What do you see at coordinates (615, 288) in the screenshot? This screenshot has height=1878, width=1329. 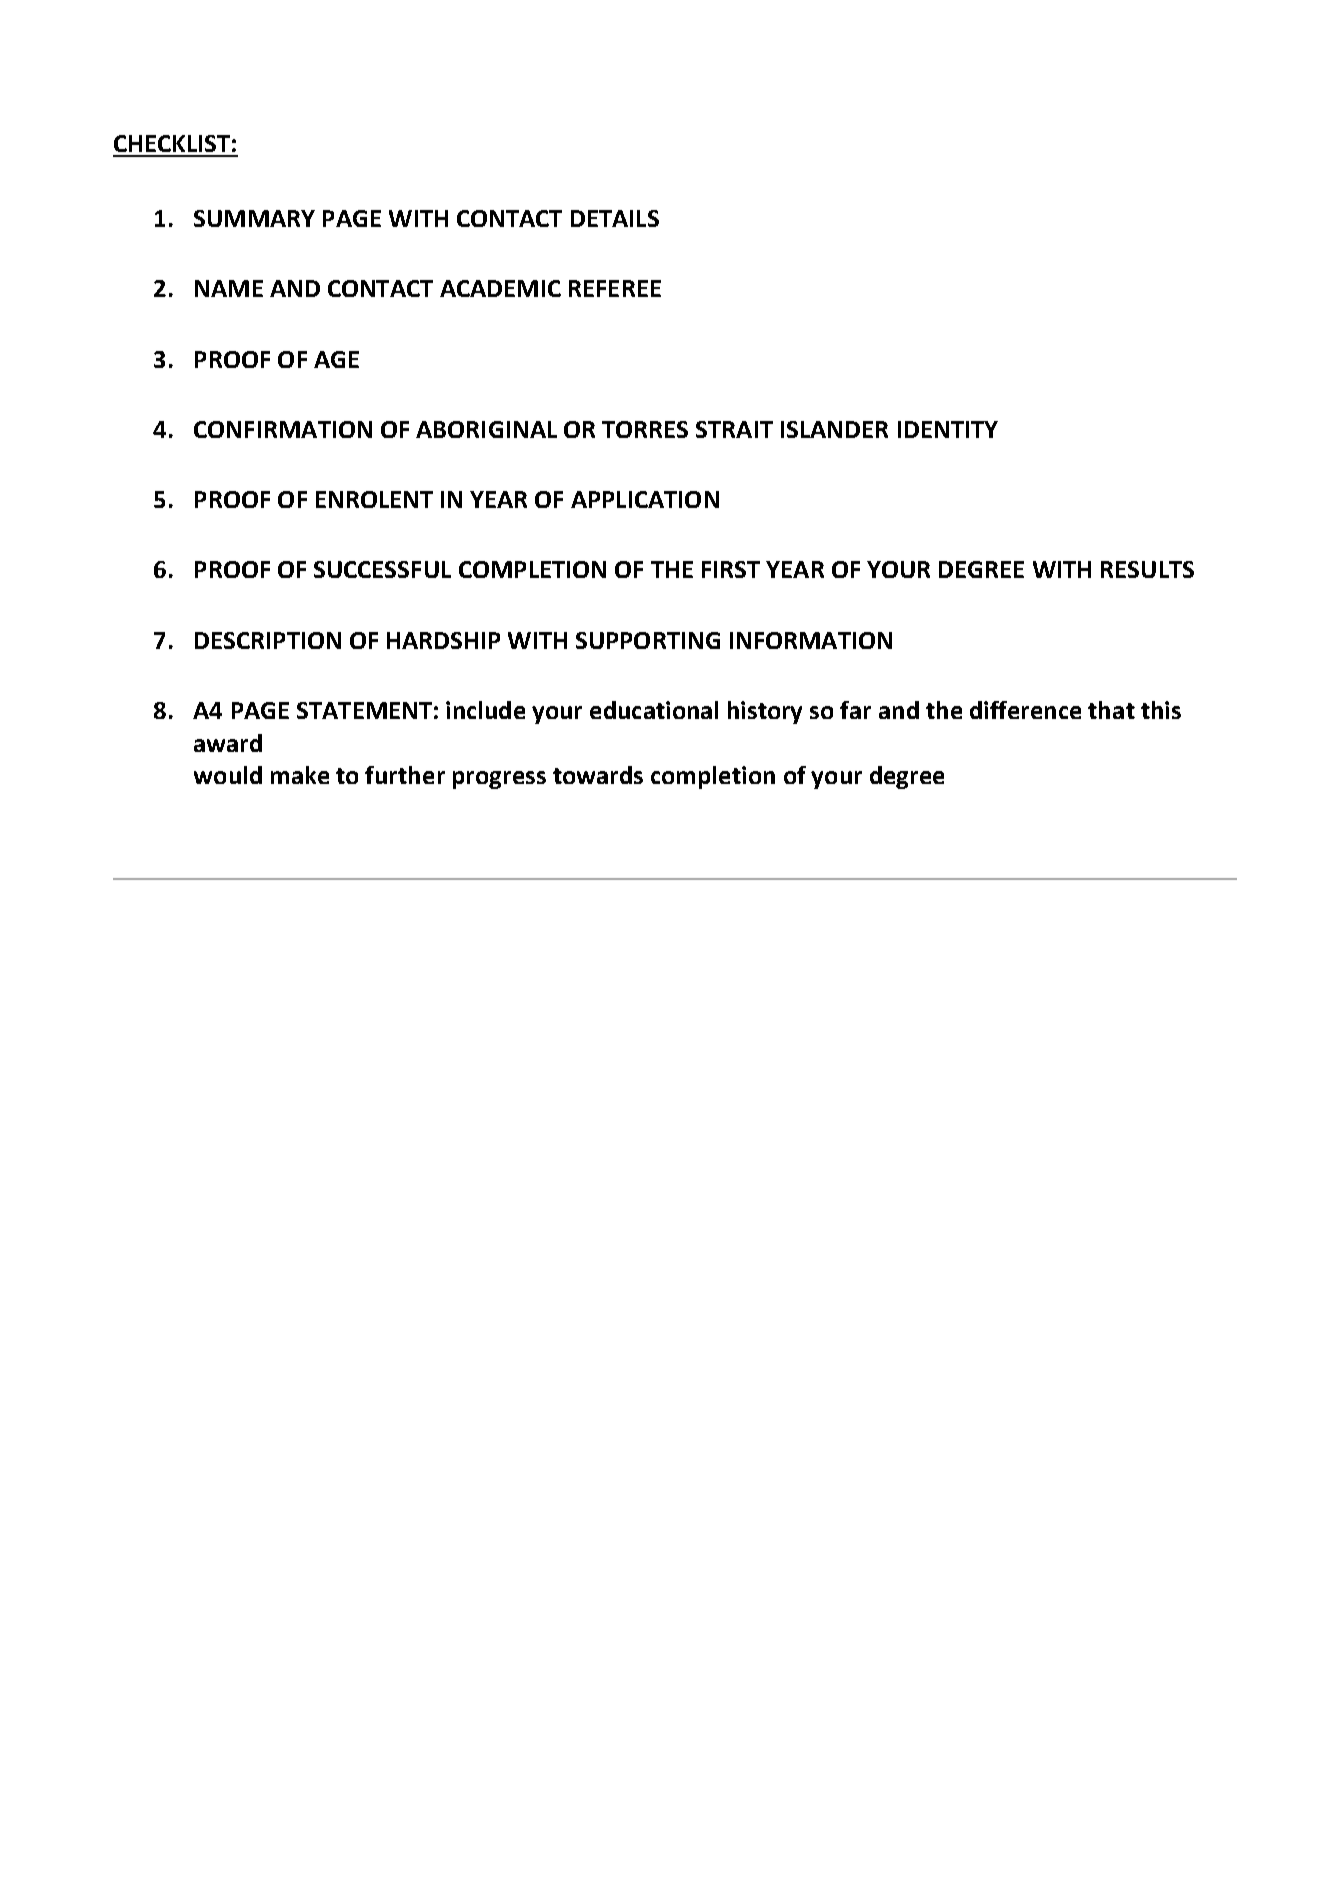 I see `REFEREE` at bounding box center [615, 288].
